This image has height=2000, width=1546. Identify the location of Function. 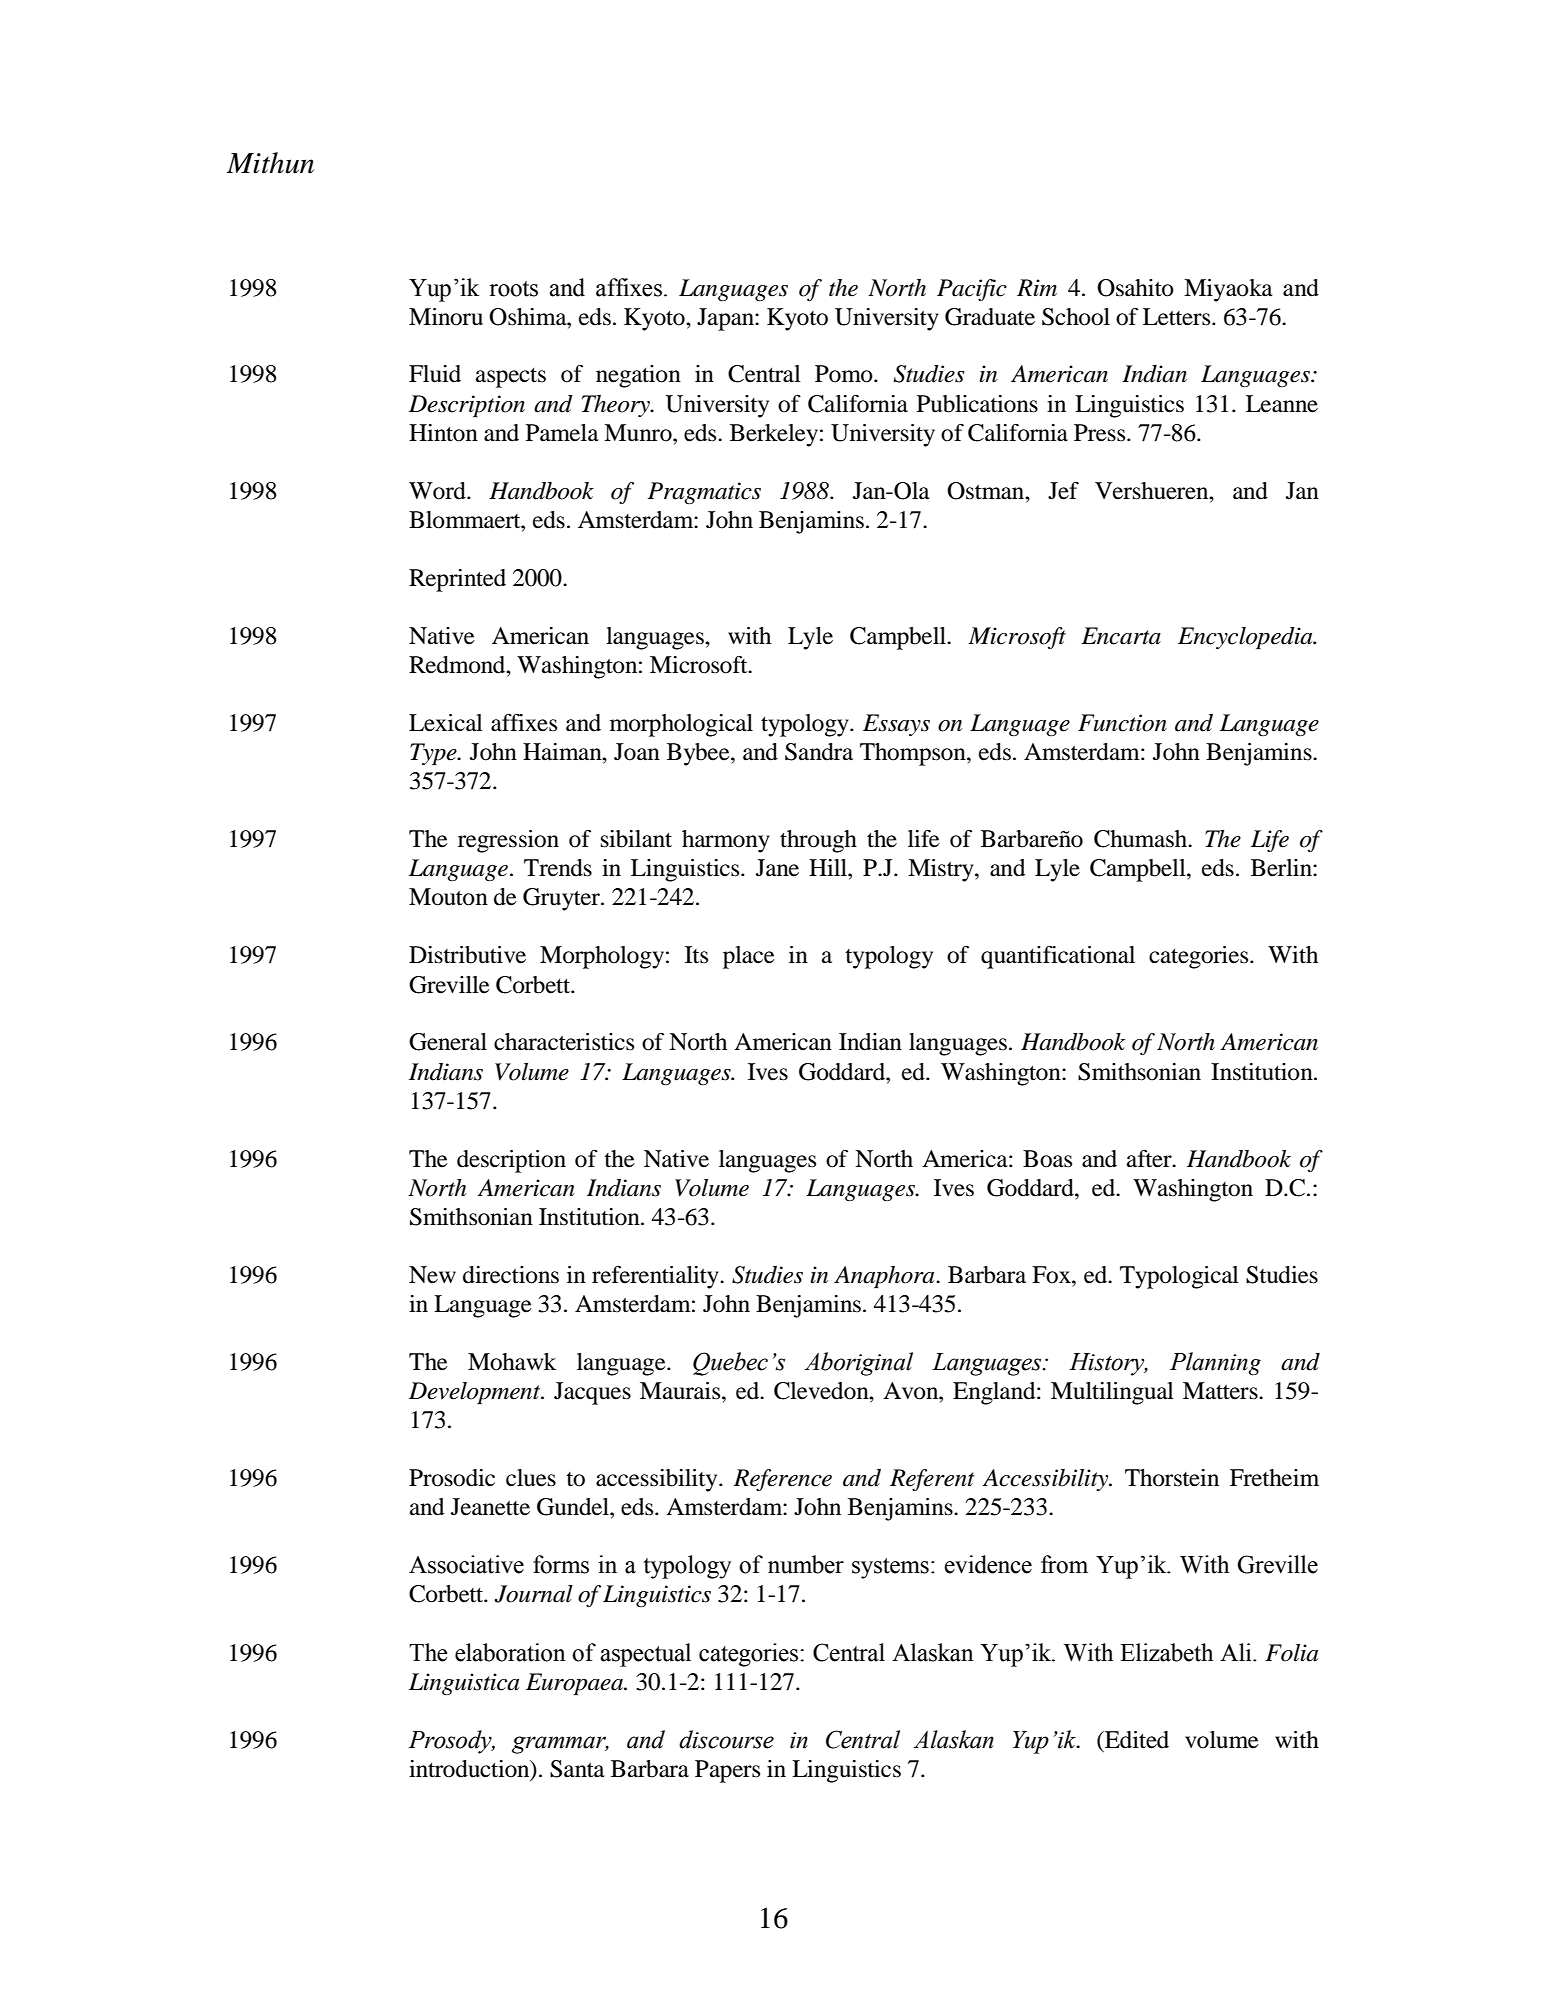
(1122, 723).
